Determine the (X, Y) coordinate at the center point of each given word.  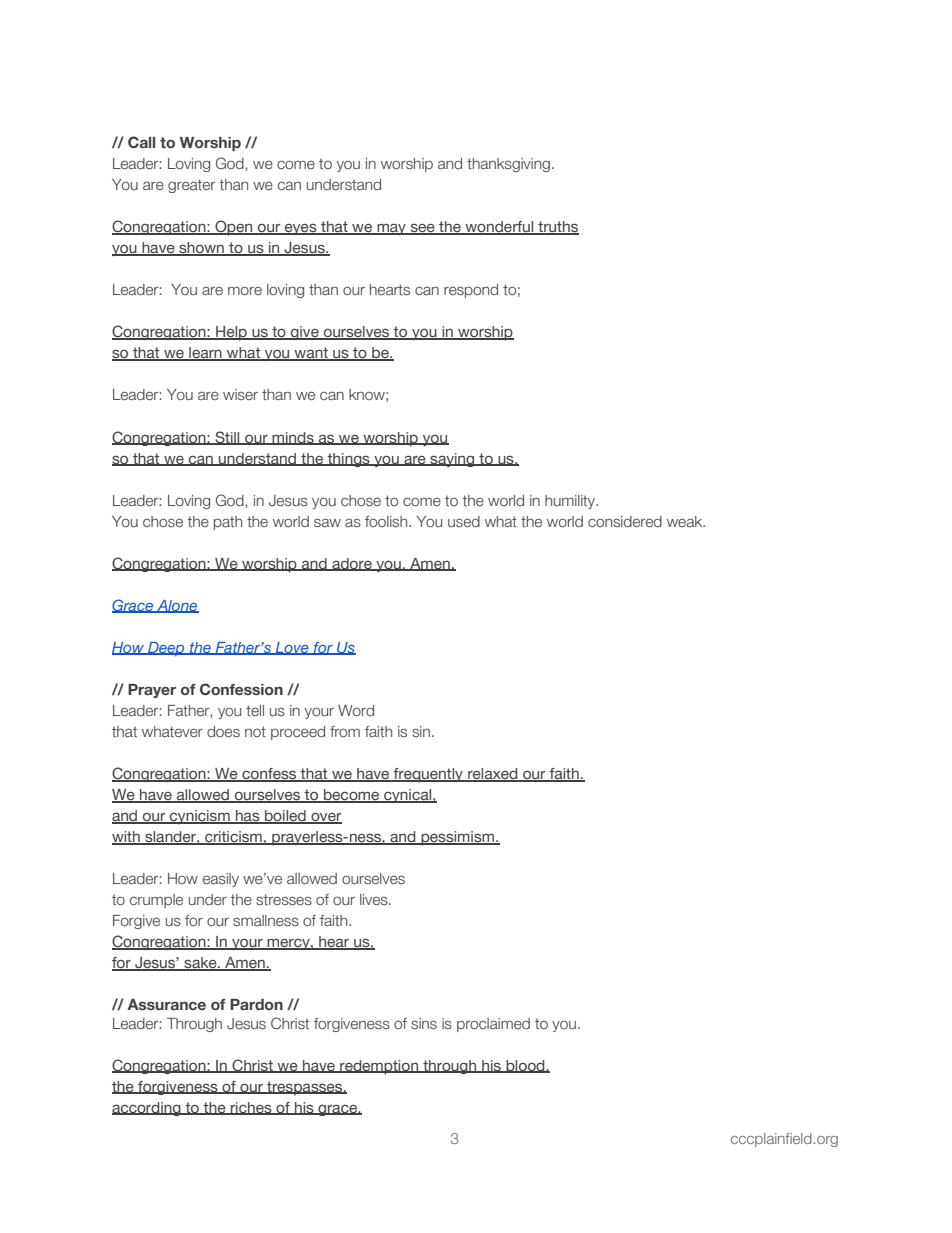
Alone (177, 606)
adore (352, 564)
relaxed (493, 774)
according (147, 1109)
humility (571, 502)
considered (625, 521)
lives (375, 899)
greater (191, 186)
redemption (379, 1067)
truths (557, 228)
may (391, 229)
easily (221, 880)
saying (452, 460)
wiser (240, 394)
